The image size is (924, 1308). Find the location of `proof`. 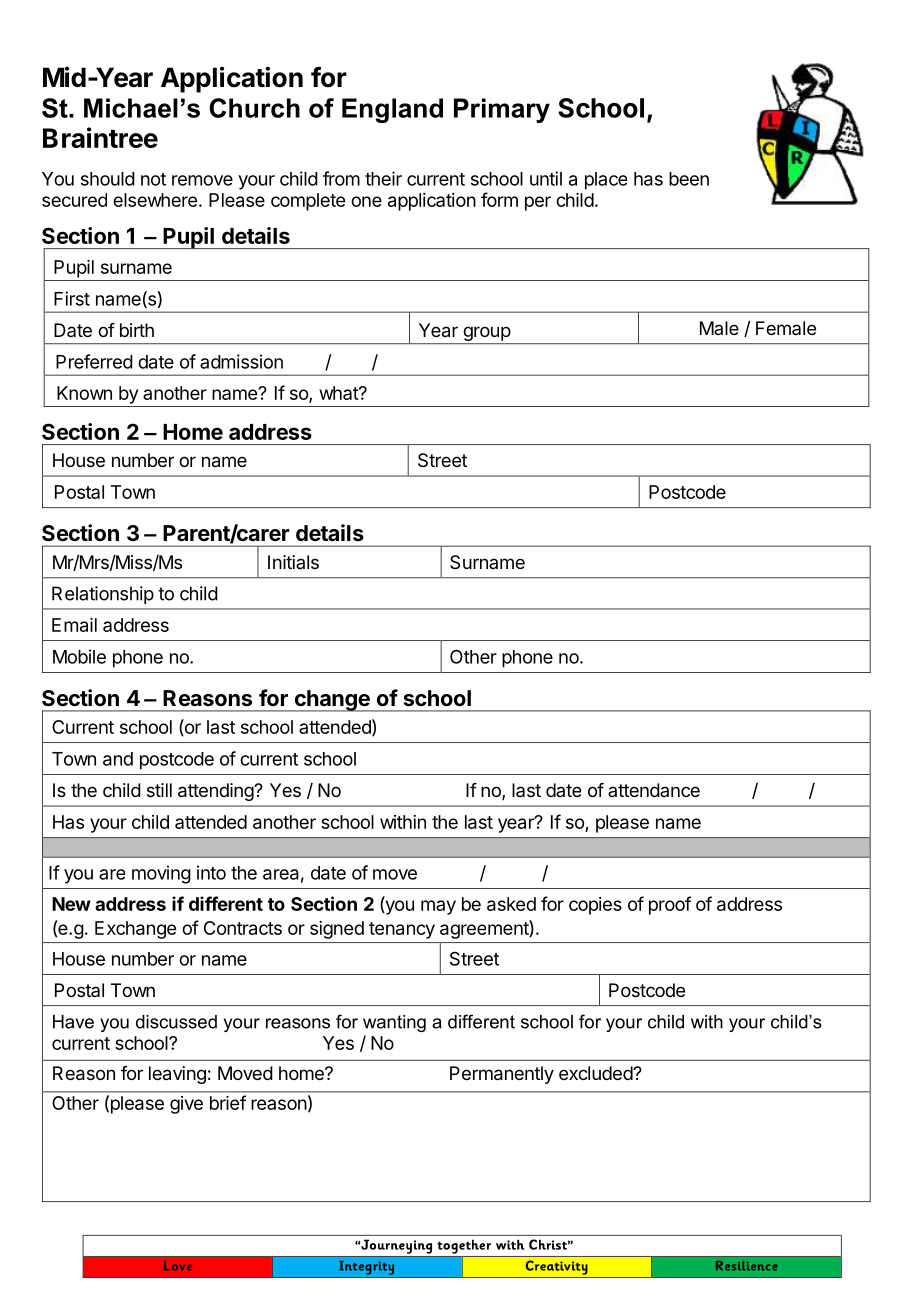

proof is located at coordinates (670, 905).
